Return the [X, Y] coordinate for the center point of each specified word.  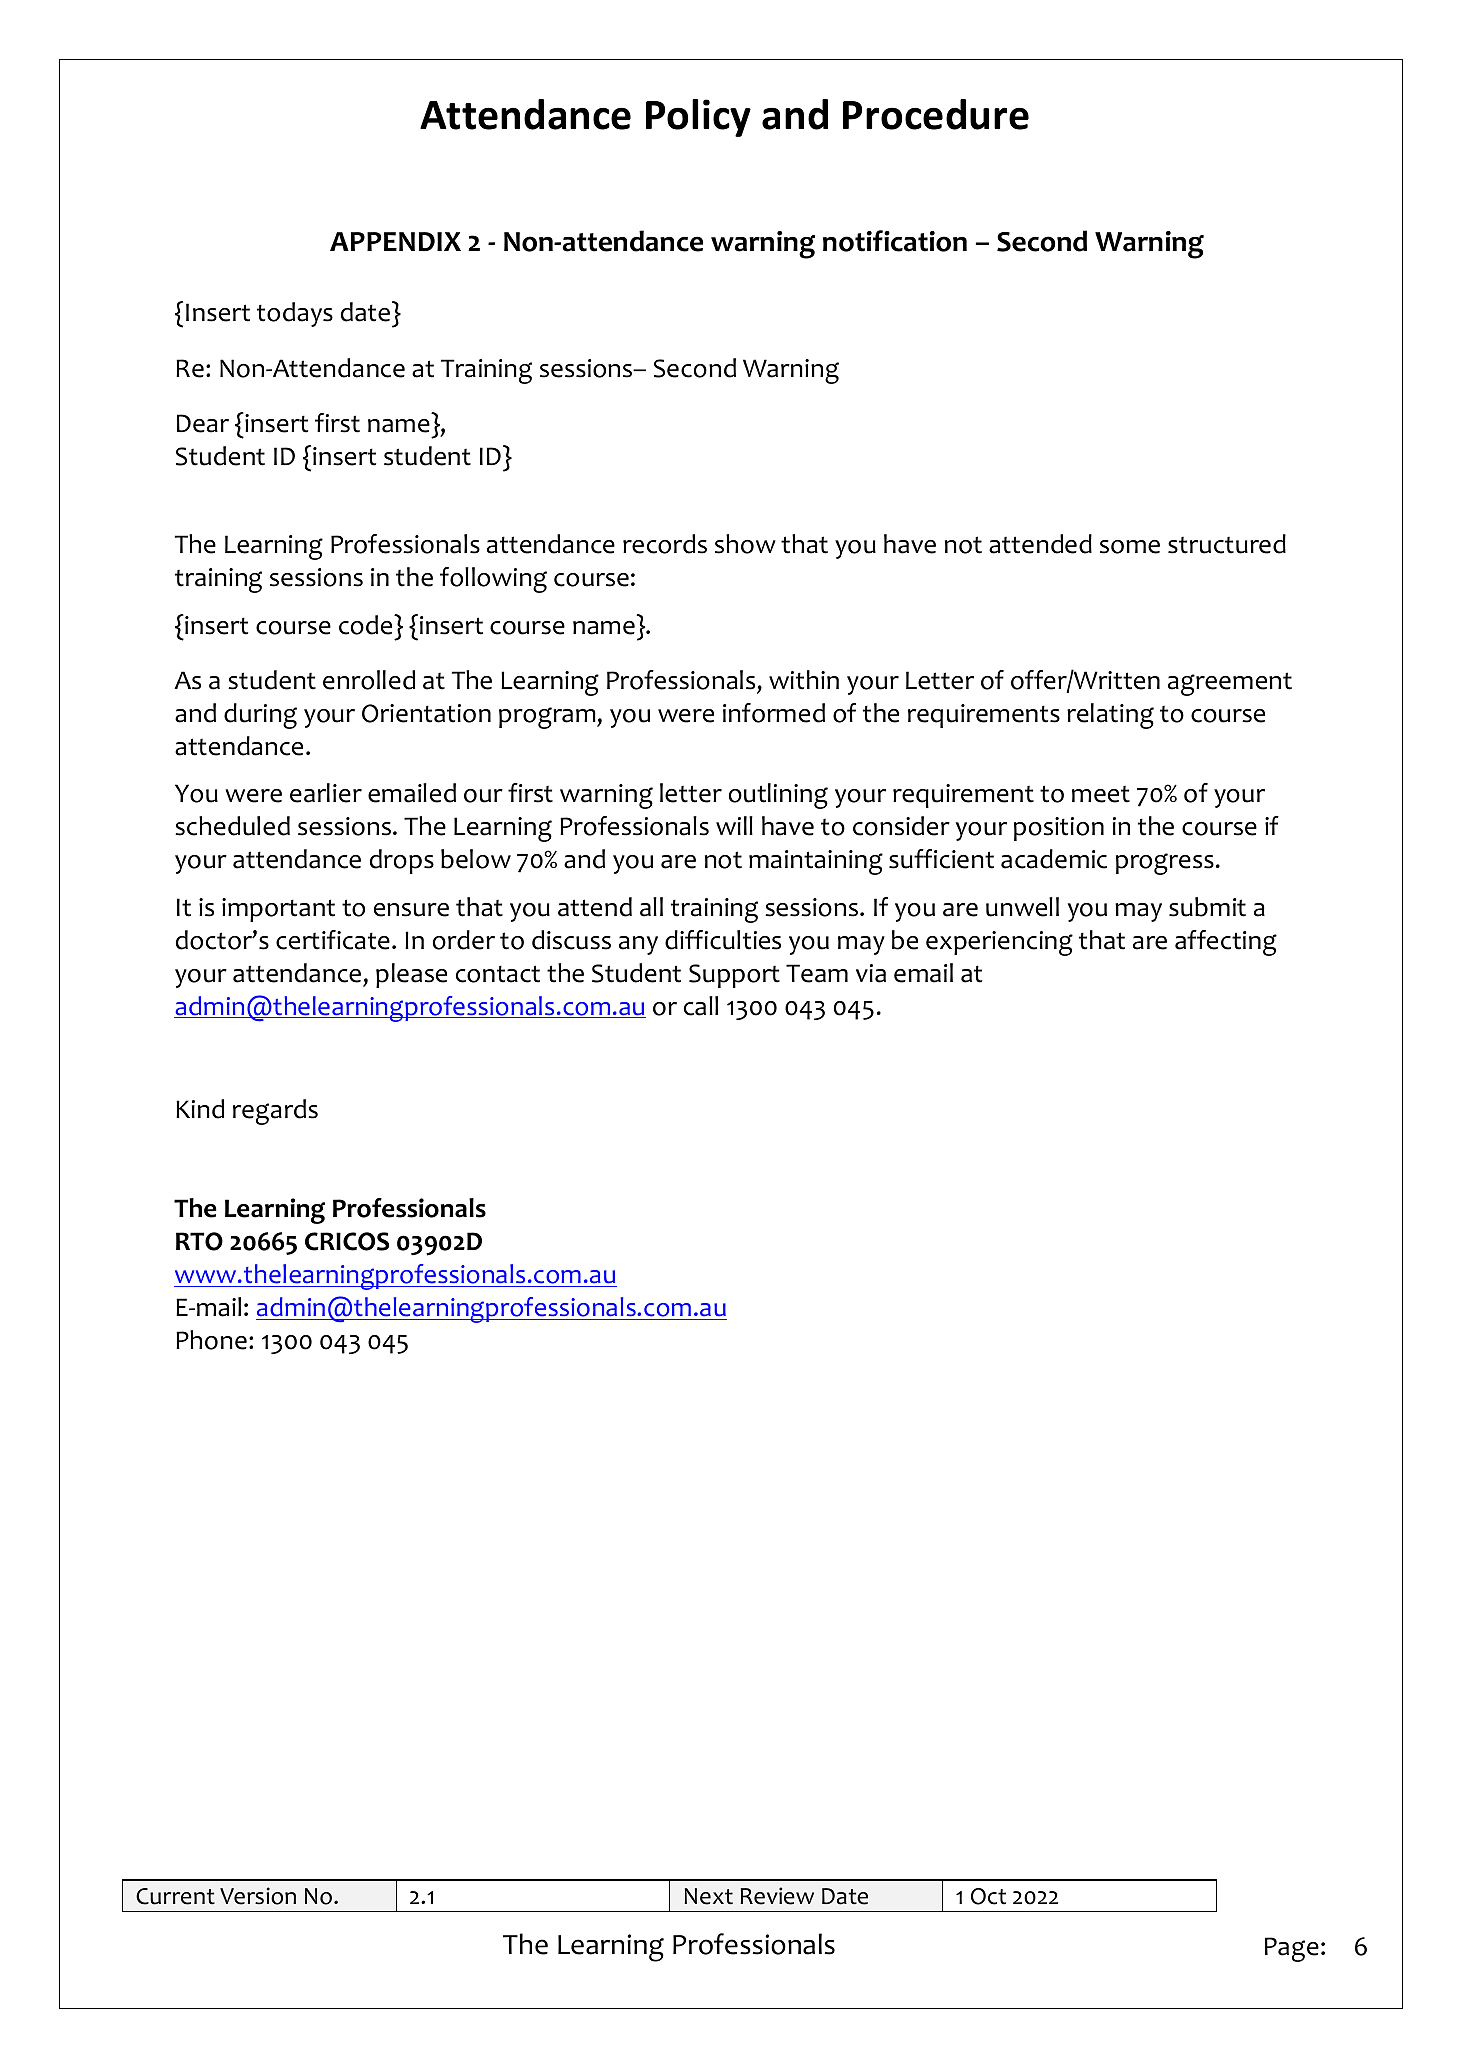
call [701, 1006]
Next [708, 1896]
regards [275, 1112]
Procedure [936, 114]
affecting [1226, 943]
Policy [698, 118]
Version [258, 1896]
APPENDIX [395, 241]
